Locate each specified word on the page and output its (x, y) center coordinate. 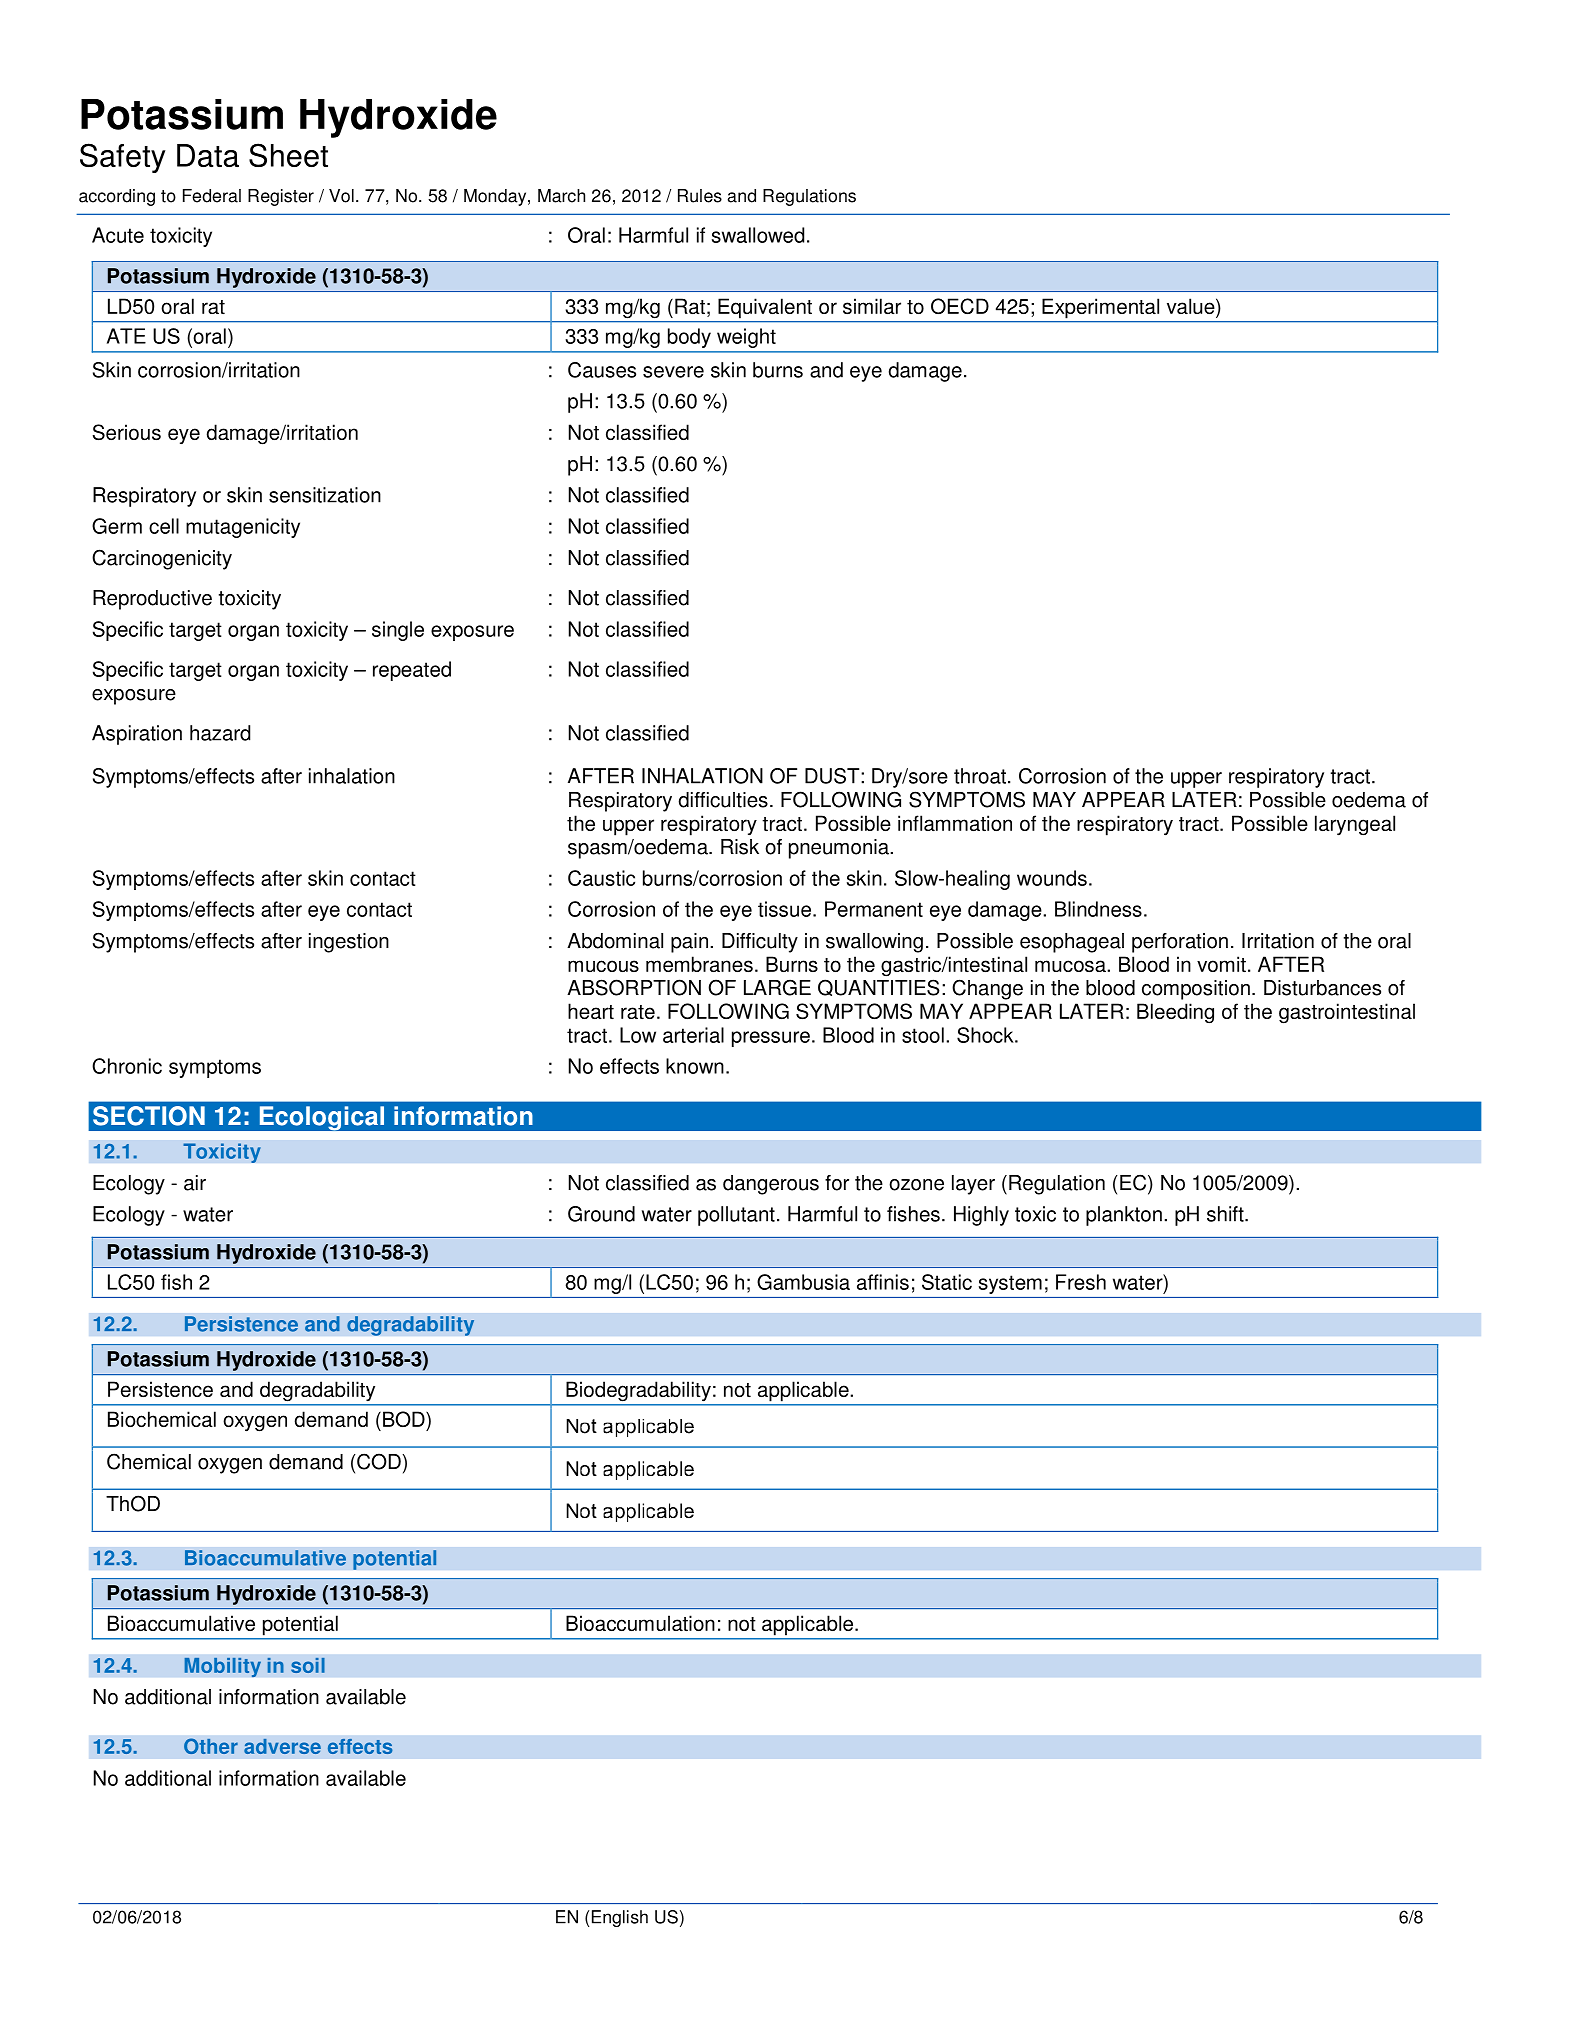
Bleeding (1175, 1013)
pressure (771, 1039)
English (620, 1918)
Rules (700, 196)
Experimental (1100, 308)
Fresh (1081, 1282)
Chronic (127, 1066)
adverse (282, 1746)
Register (281, 197)
